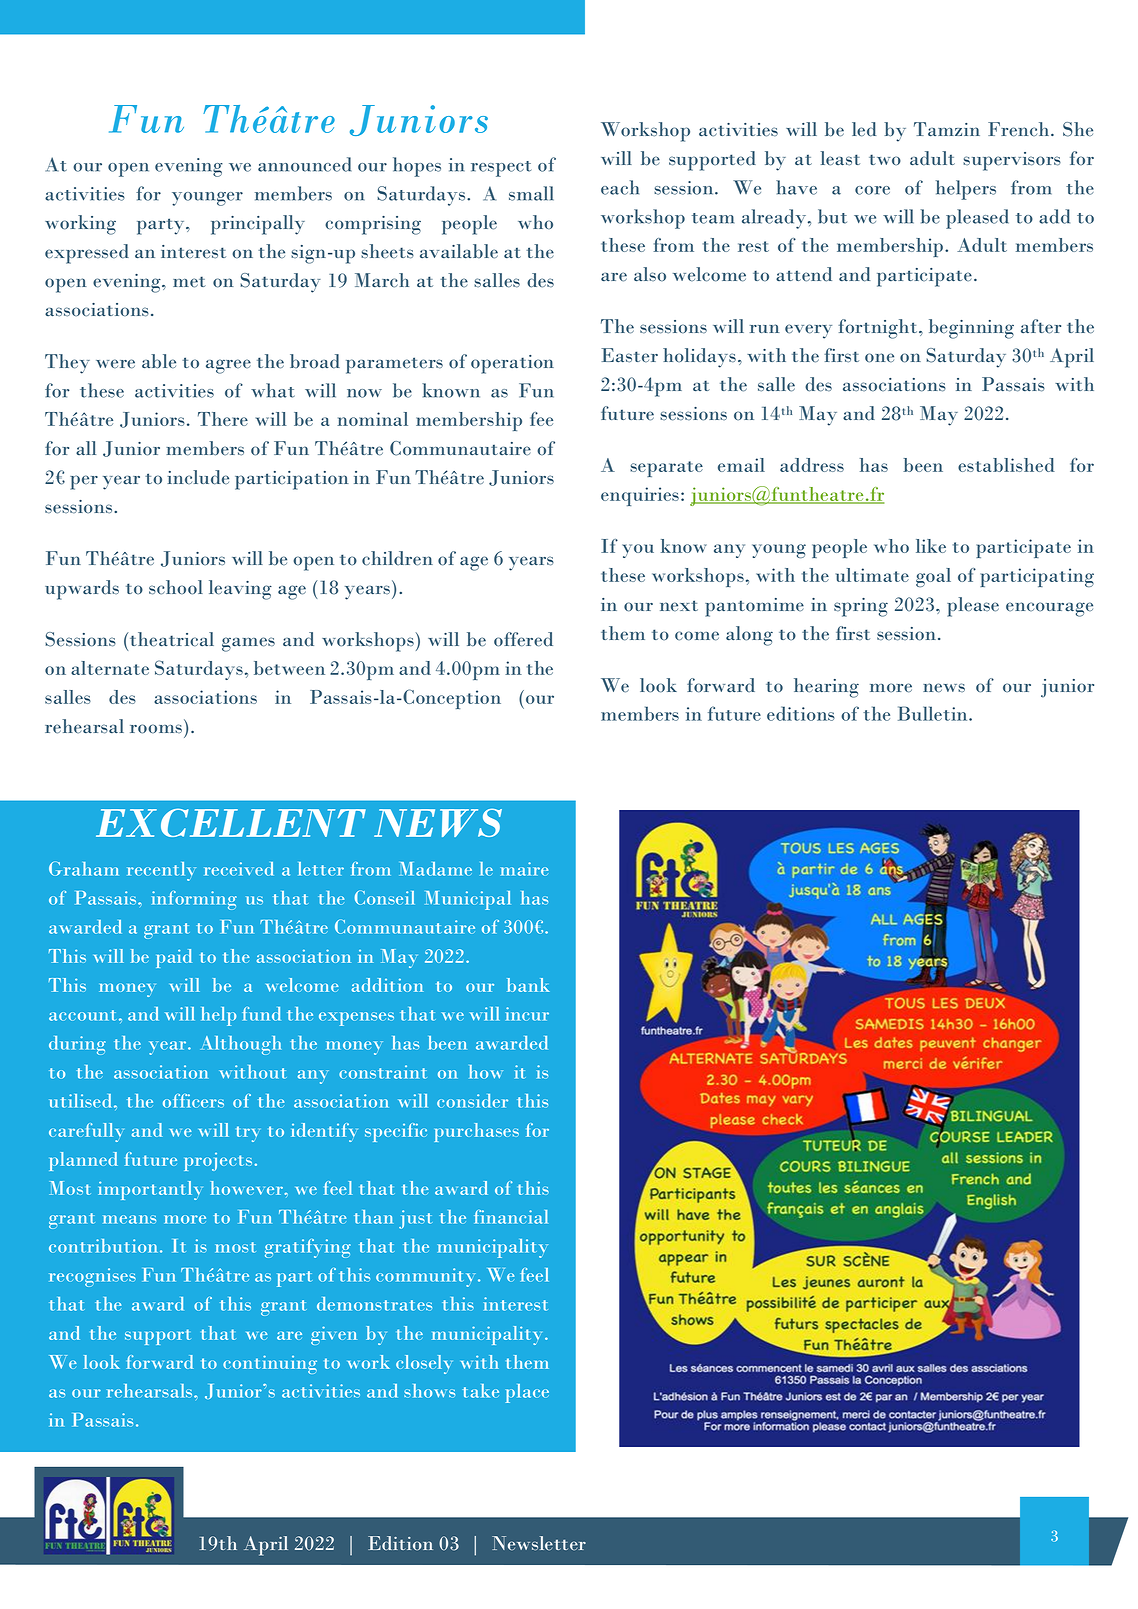  Describe the element at coordinates (640, 496) in the screenshot. I see `enquiries` at that location.
